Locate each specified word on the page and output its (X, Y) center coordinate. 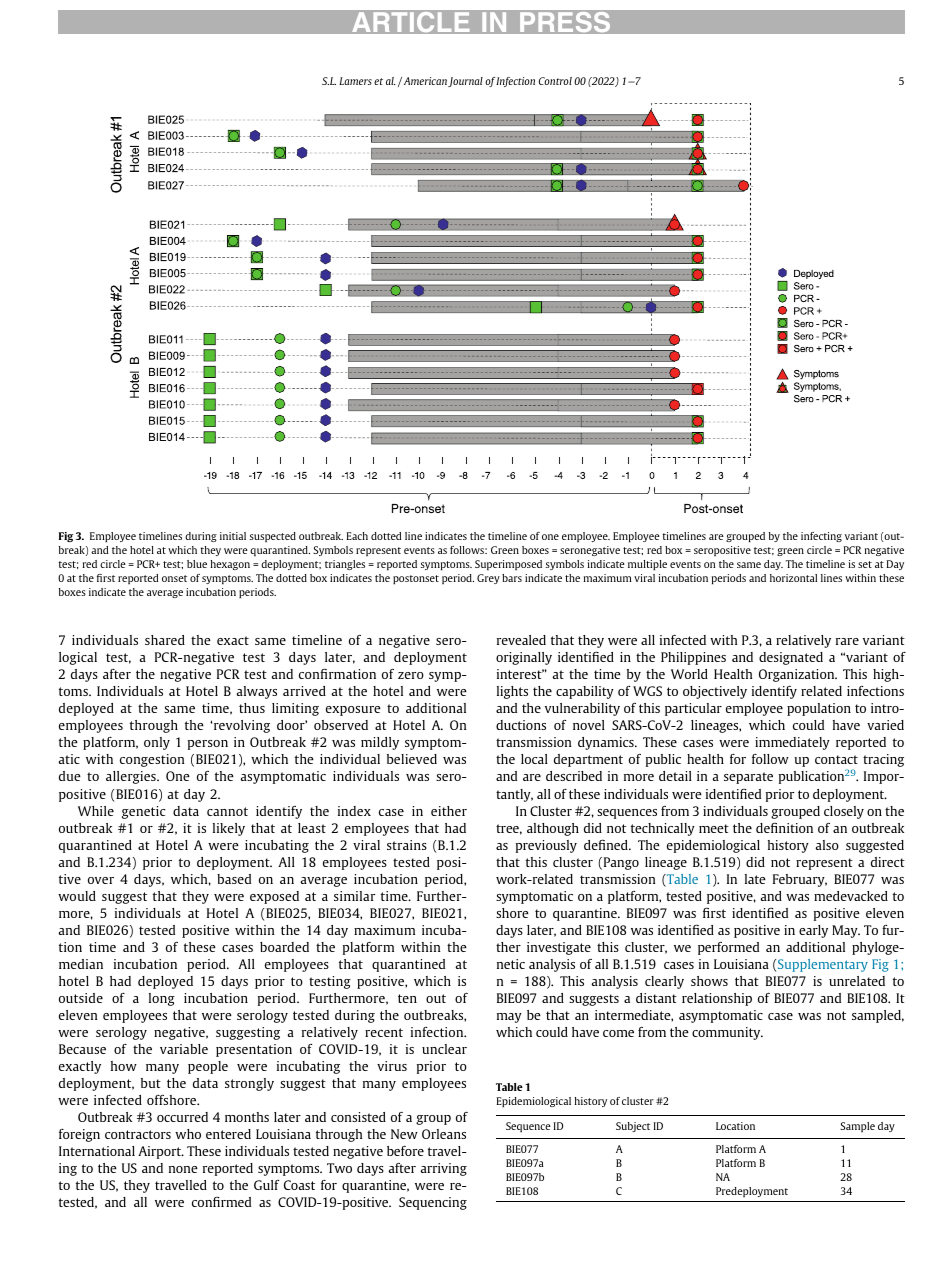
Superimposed (508, 565)
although (553, 829)
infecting (821, 537)
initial (233, 536)
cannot (227, 811)
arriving (443, 1169)
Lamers (355, 81)
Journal (465, 82)
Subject (633, 1127)
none (183, 1169)
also (827, 845)
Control (555, 81)
